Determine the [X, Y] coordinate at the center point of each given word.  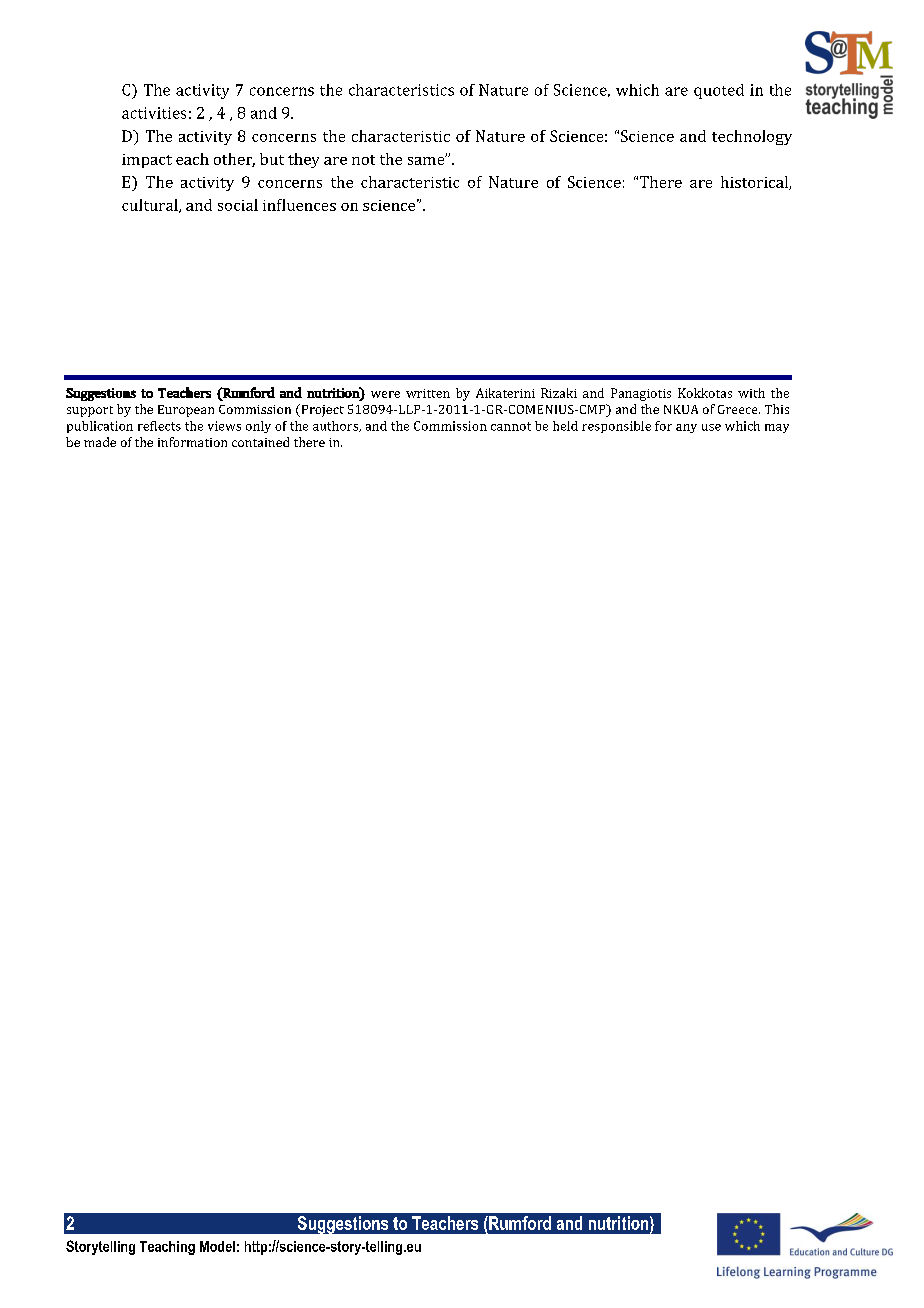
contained [260, 442]
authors [337, 426]
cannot [511, 426]
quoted [719, 91]
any [686, 428]
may [777, 428]
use [711, 427]
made [100, 442]
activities [154, 113]
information [192, 442]
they [303, 160]
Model [217, 1246]
